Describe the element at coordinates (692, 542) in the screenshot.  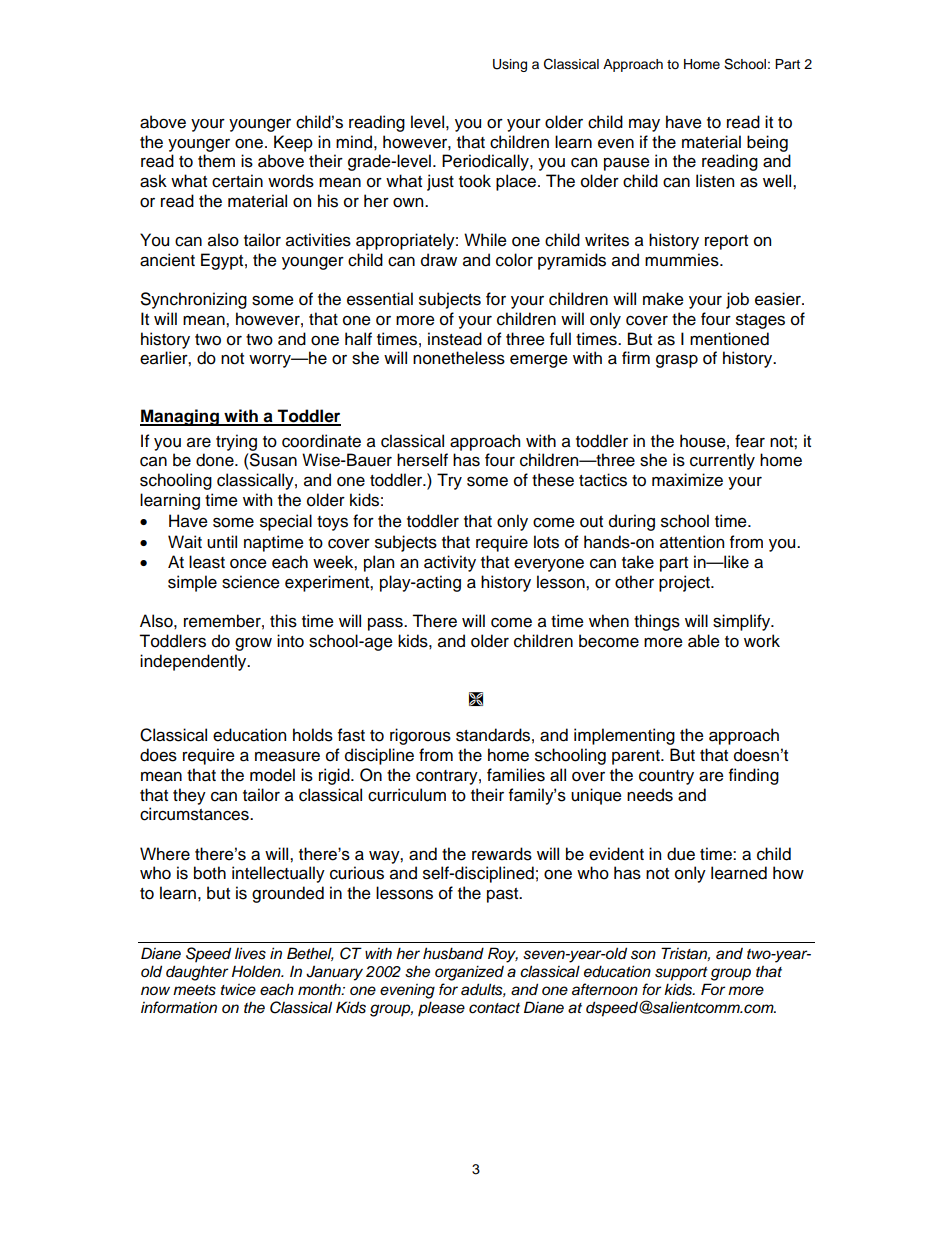
I see `attention` at that location.
